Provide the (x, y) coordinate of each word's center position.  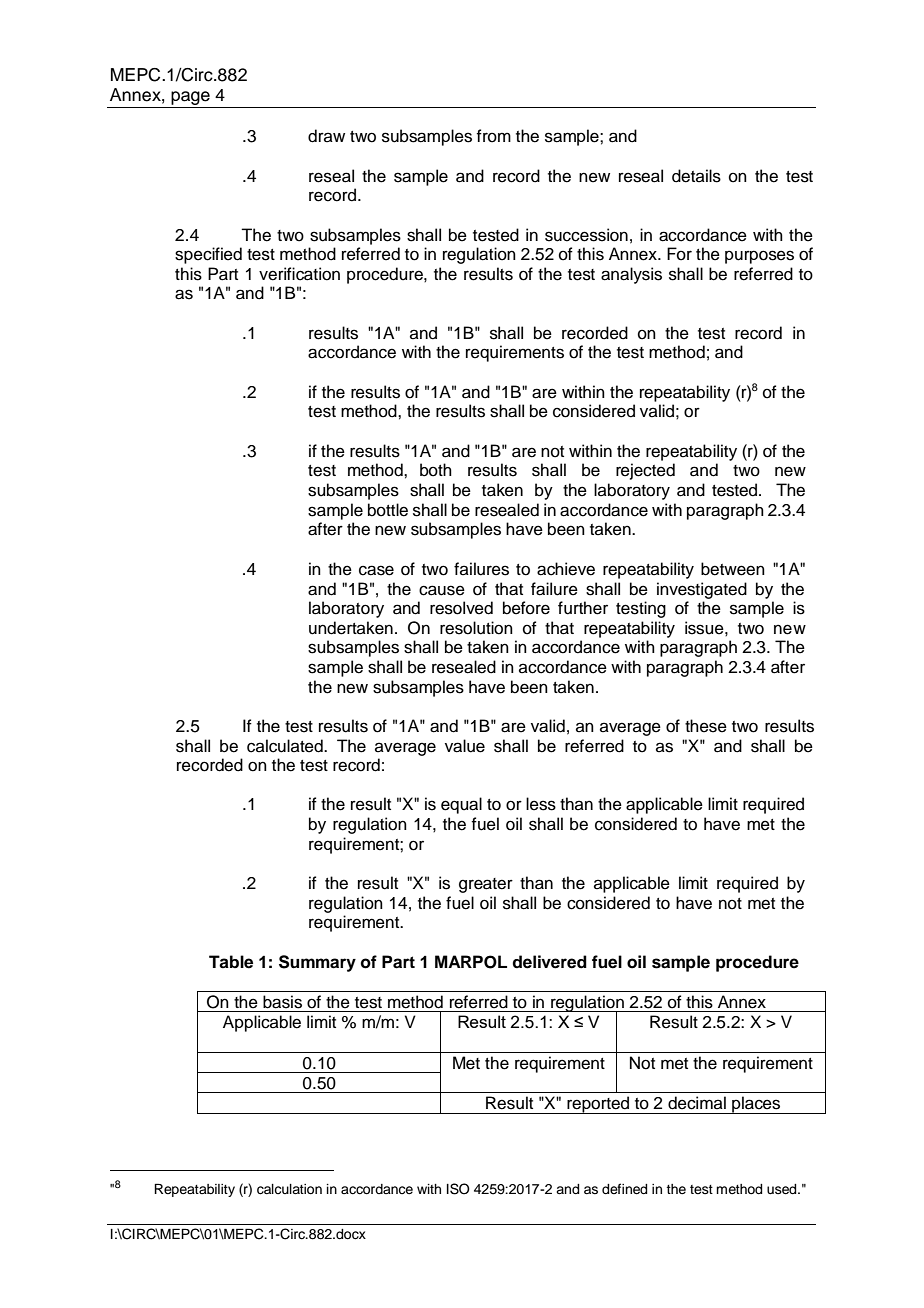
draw (326, 136)
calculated (286, 746)
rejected (645, 471)
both (436, 470)
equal (461, 805)
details (696, 176)
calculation (289, 1189)
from (493, 136)
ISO (458, 1189)
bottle (388, 510)
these (706, 726)
